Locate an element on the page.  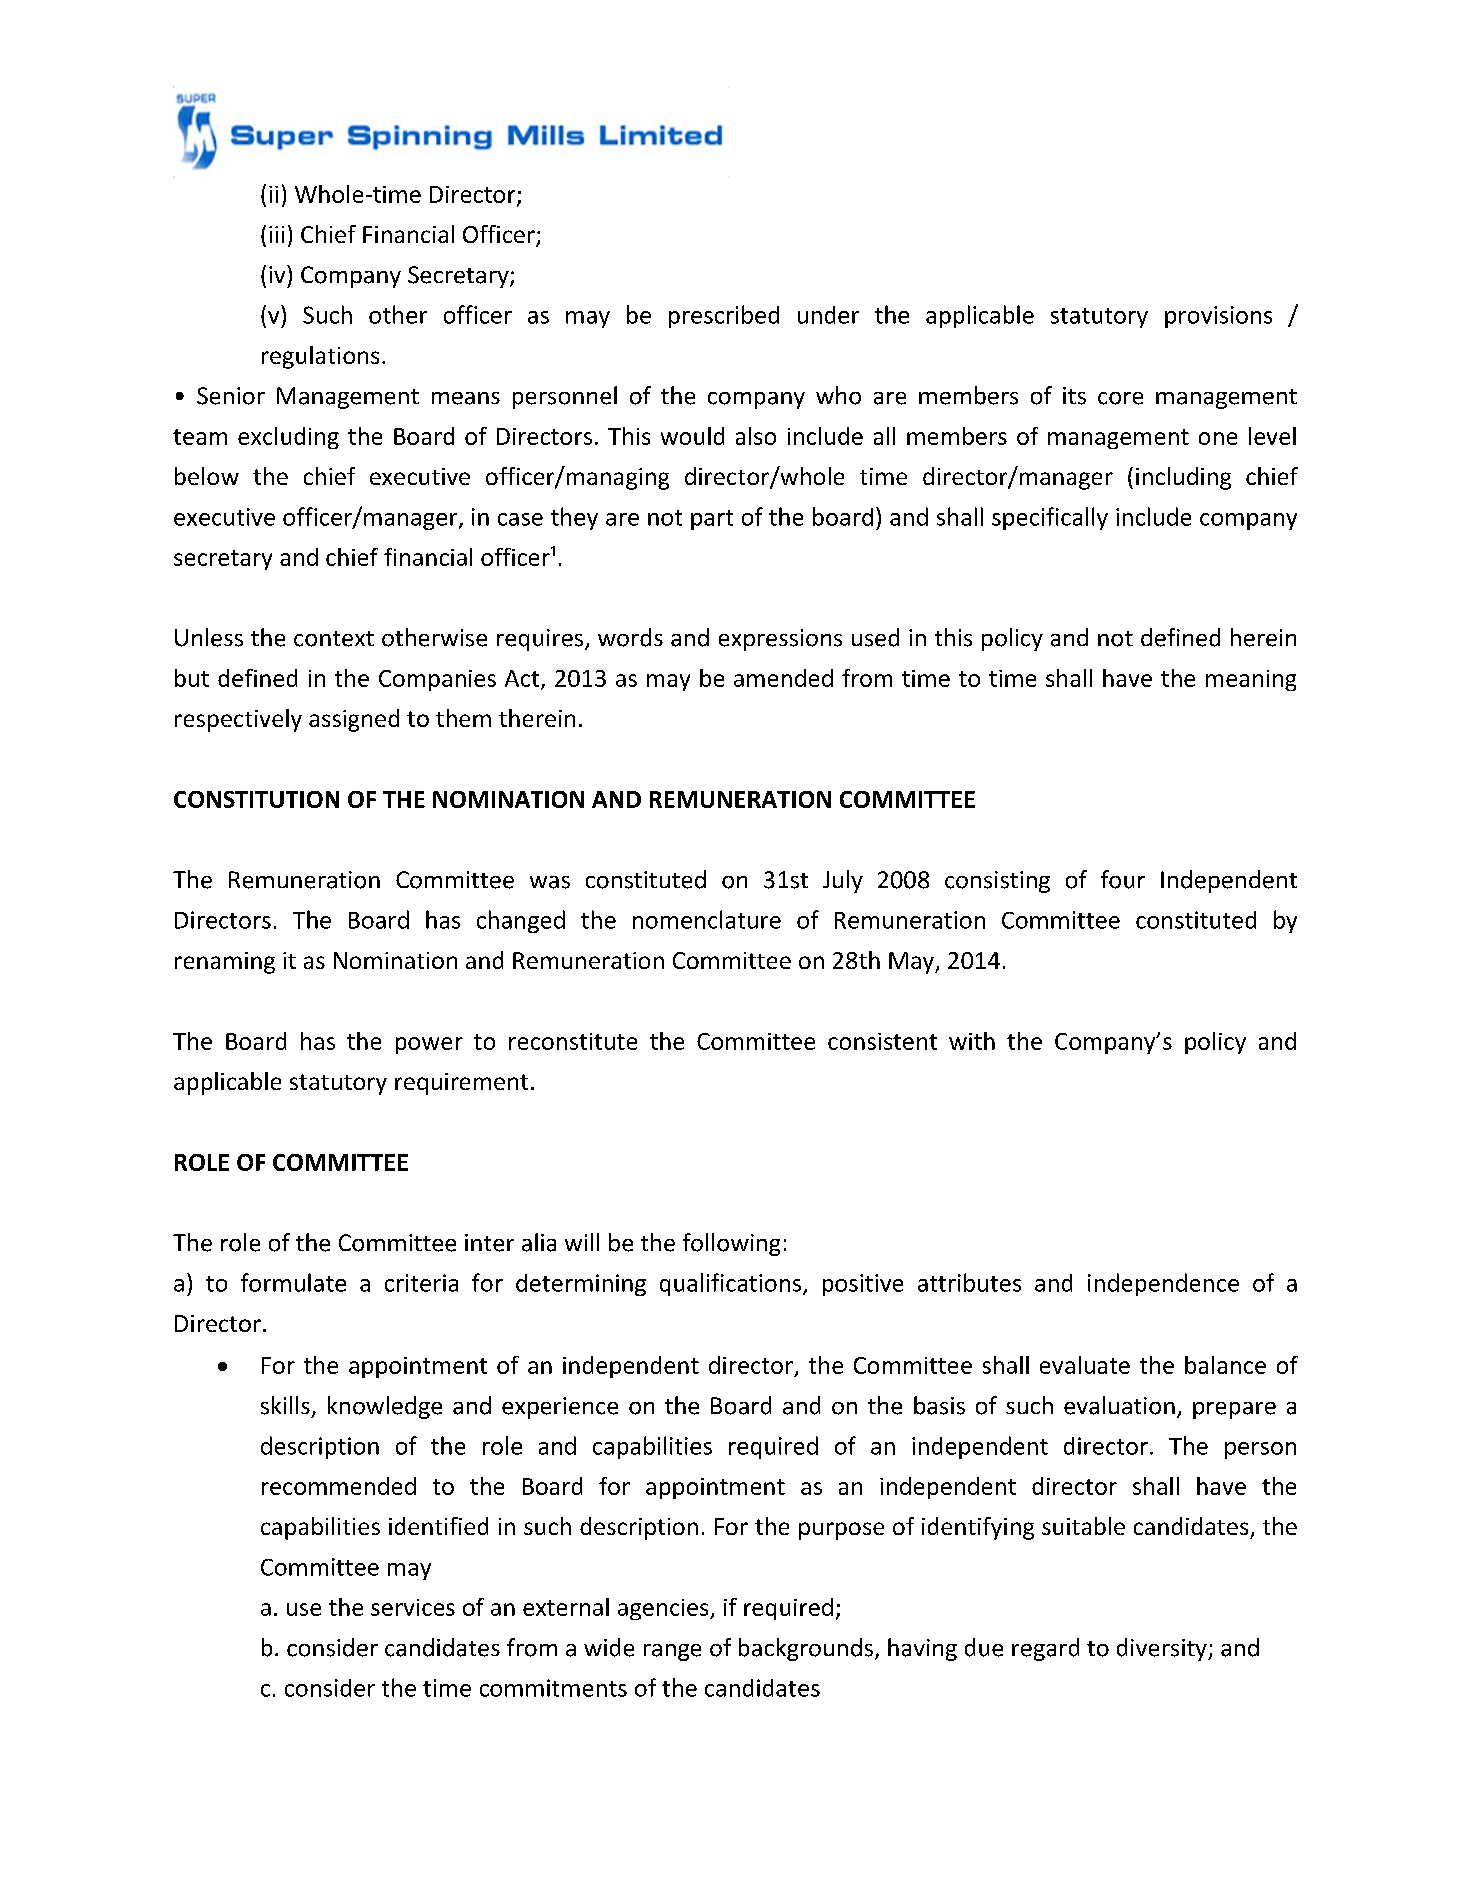
meaning is located at coordinates (1251, 680).
